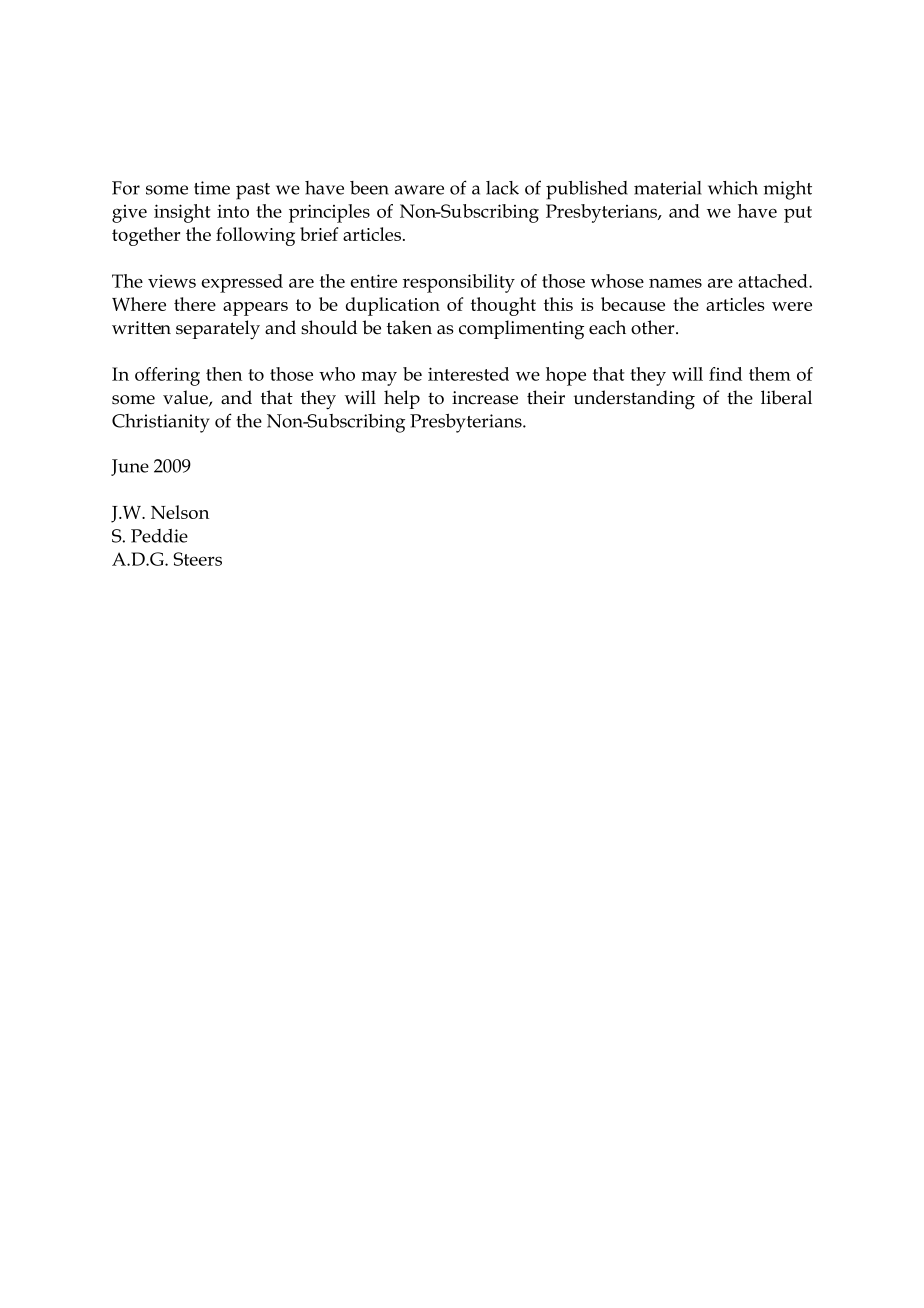 Image resolution: width=924 pixels, height=1308 pixels. What do you see at coordinates (485, 398) in the document?
I see `increase` at bounding box center [485, 398].
